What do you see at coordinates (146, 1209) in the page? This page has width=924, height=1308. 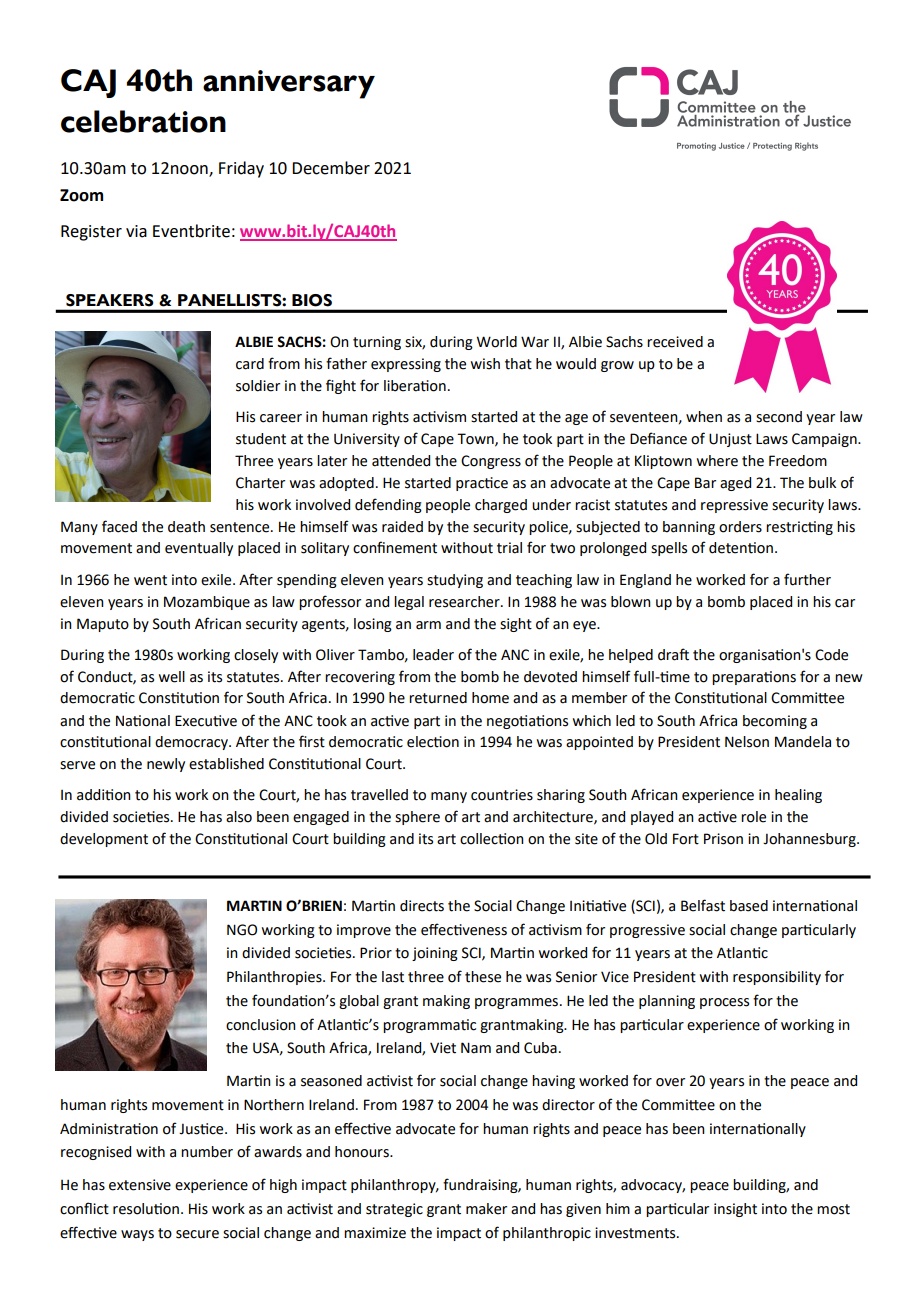 I see `resolution` at bounding box center [146, 1209].
